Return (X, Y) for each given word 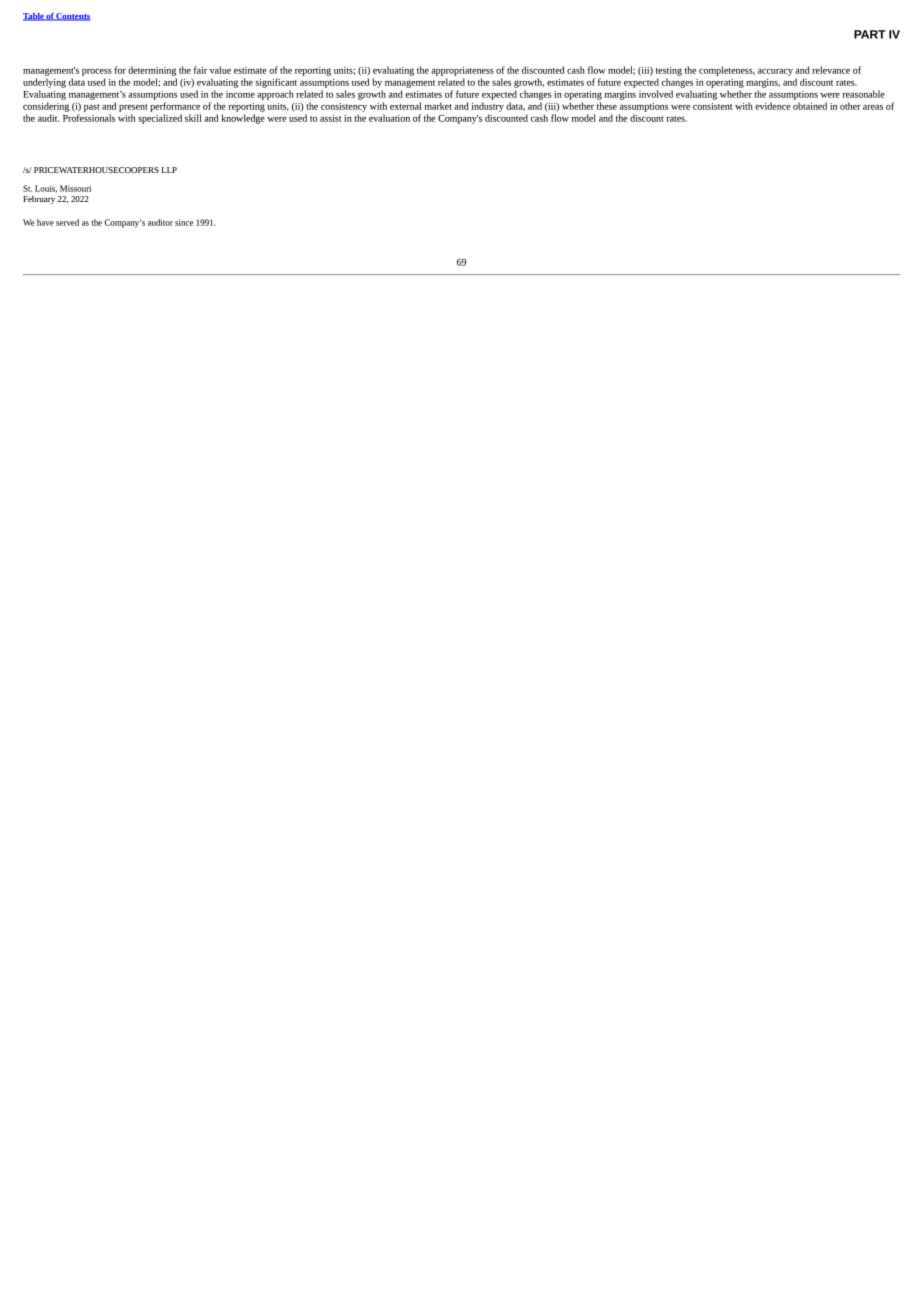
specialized (160, 119)
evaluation (389, 118)
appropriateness (462, 71)
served (67, 222)
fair (200, 70)
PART (870, 34)
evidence (773, 106)
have (45, 222)
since (184, 222)
